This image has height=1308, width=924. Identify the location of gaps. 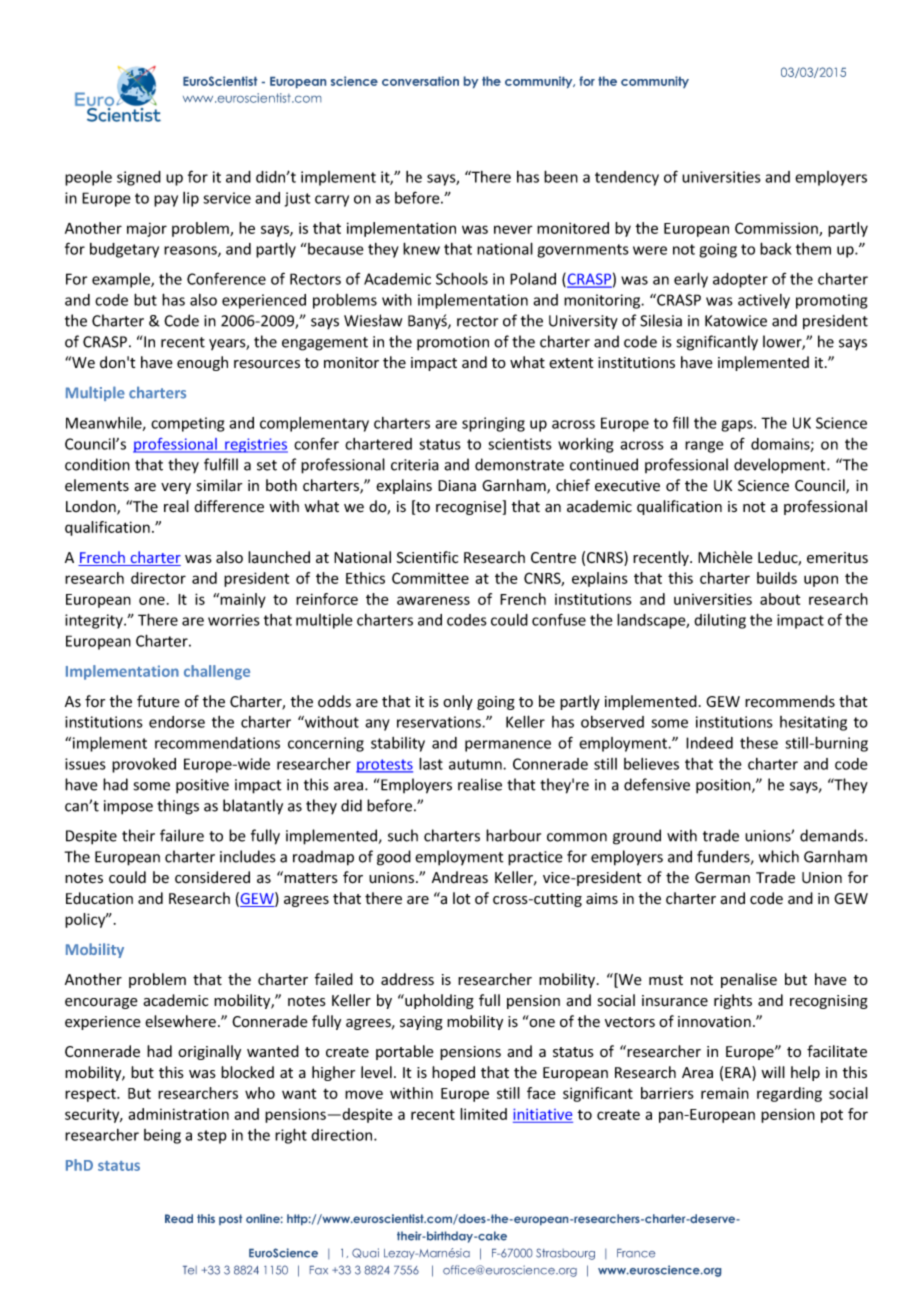
(738, 426).
